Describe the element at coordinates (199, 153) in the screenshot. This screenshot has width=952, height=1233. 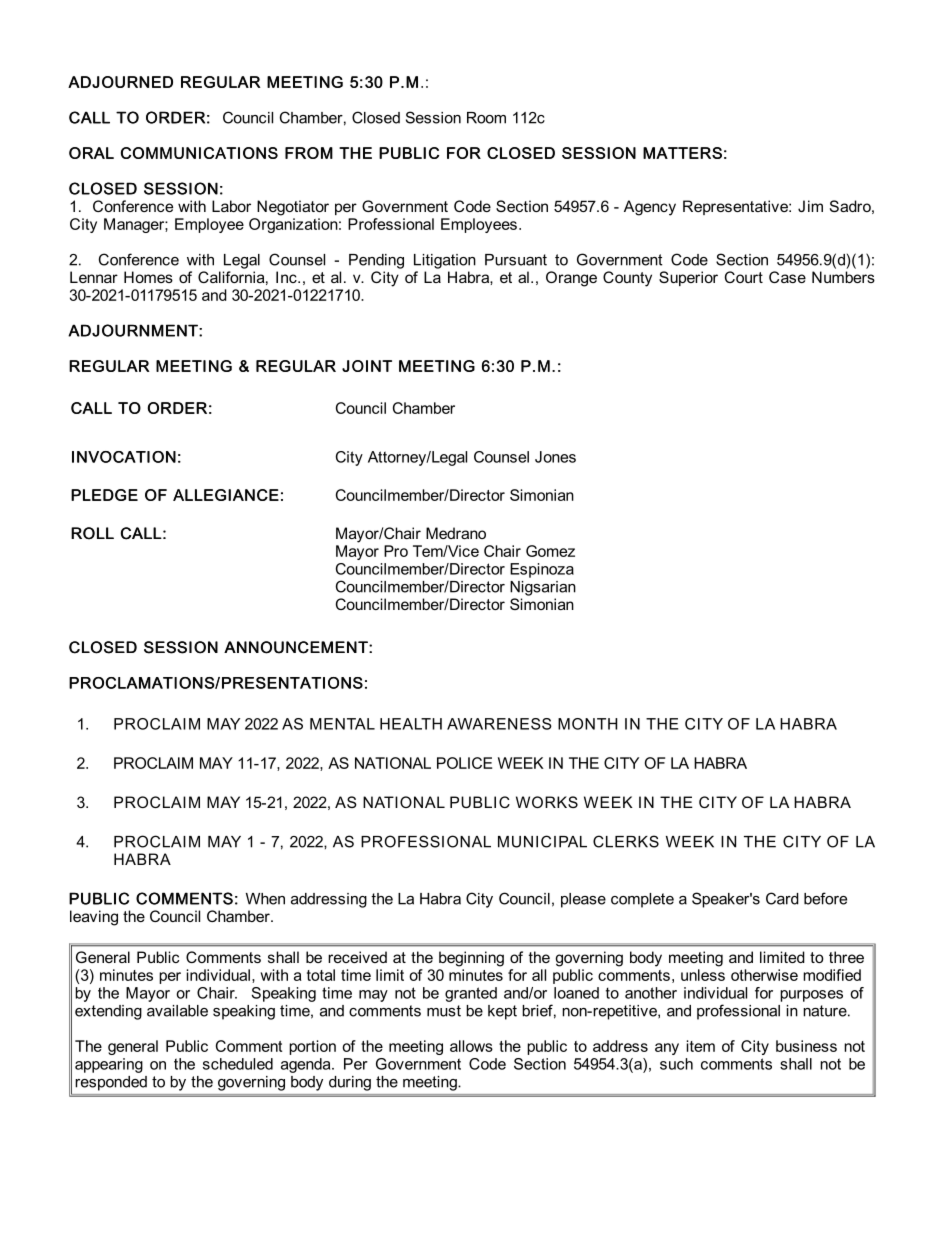
I see `COMMUNICATIONS` at that location.
